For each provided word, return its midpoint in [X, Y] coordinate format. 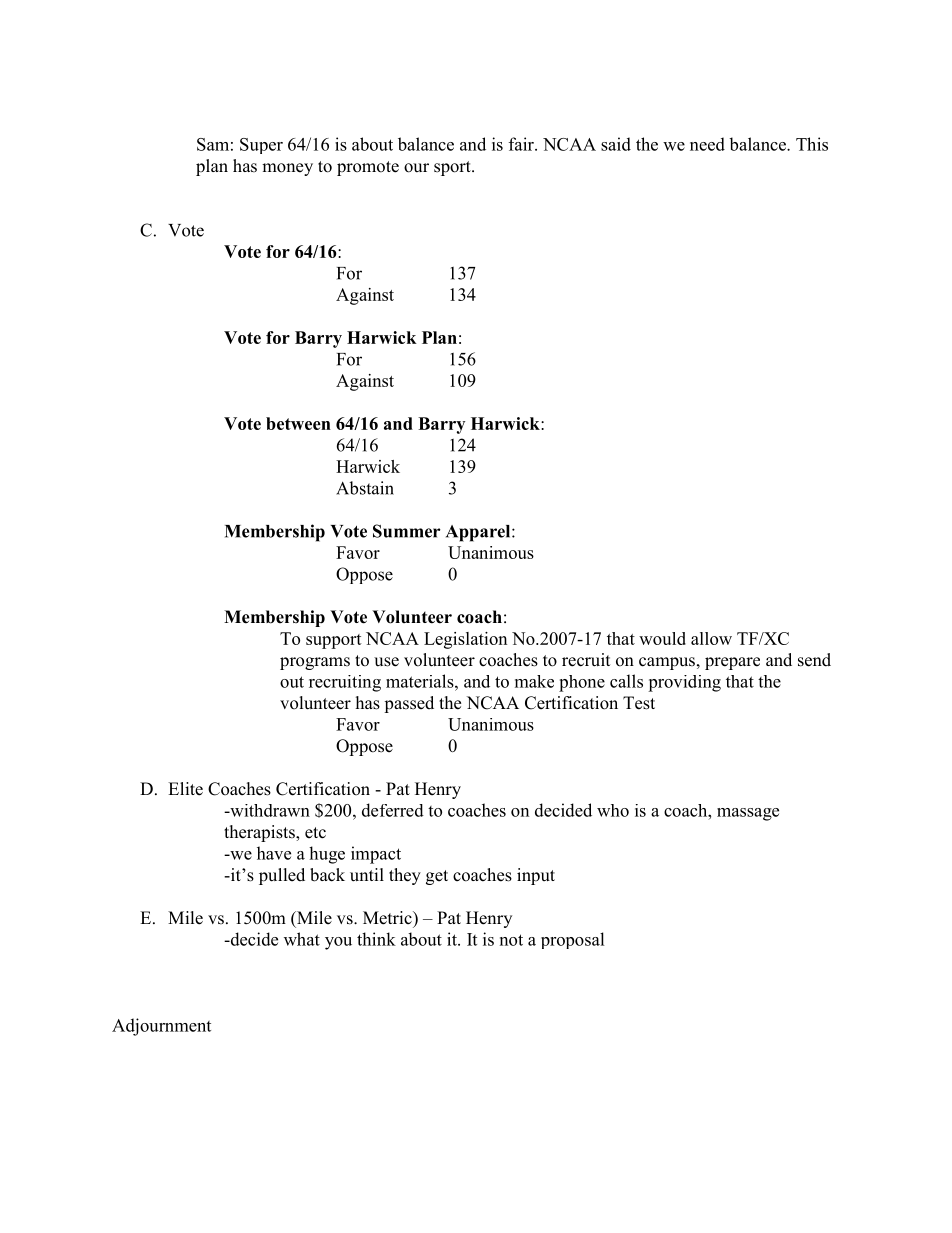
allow [711, 638]
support [334, 641]
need [707, 144]
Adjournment [161, 1027]
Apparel [479, 533]
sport [453, 168]
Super [261, 146]
